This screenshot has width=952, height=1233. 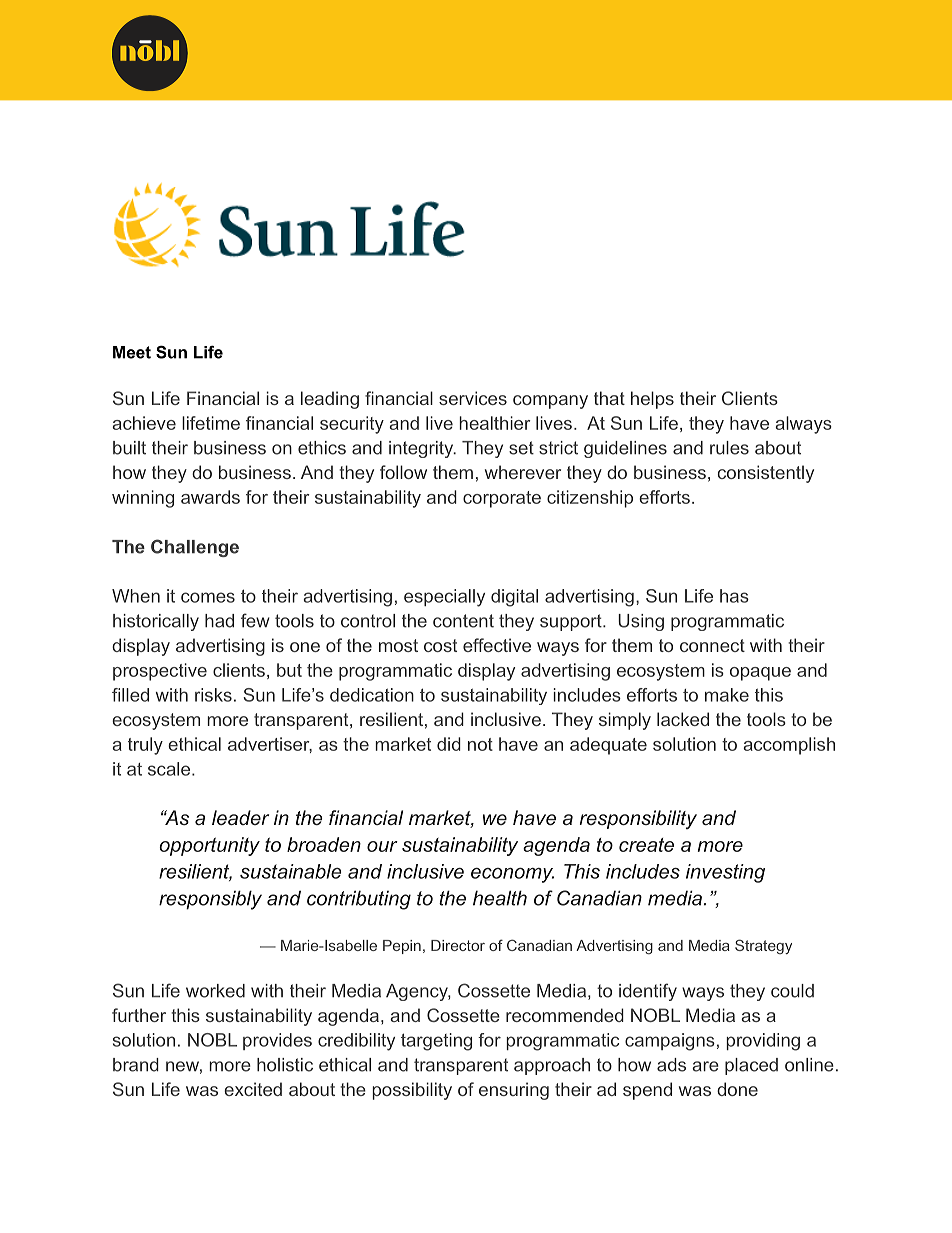 I want to click on services, so click(x=473, y=398).
